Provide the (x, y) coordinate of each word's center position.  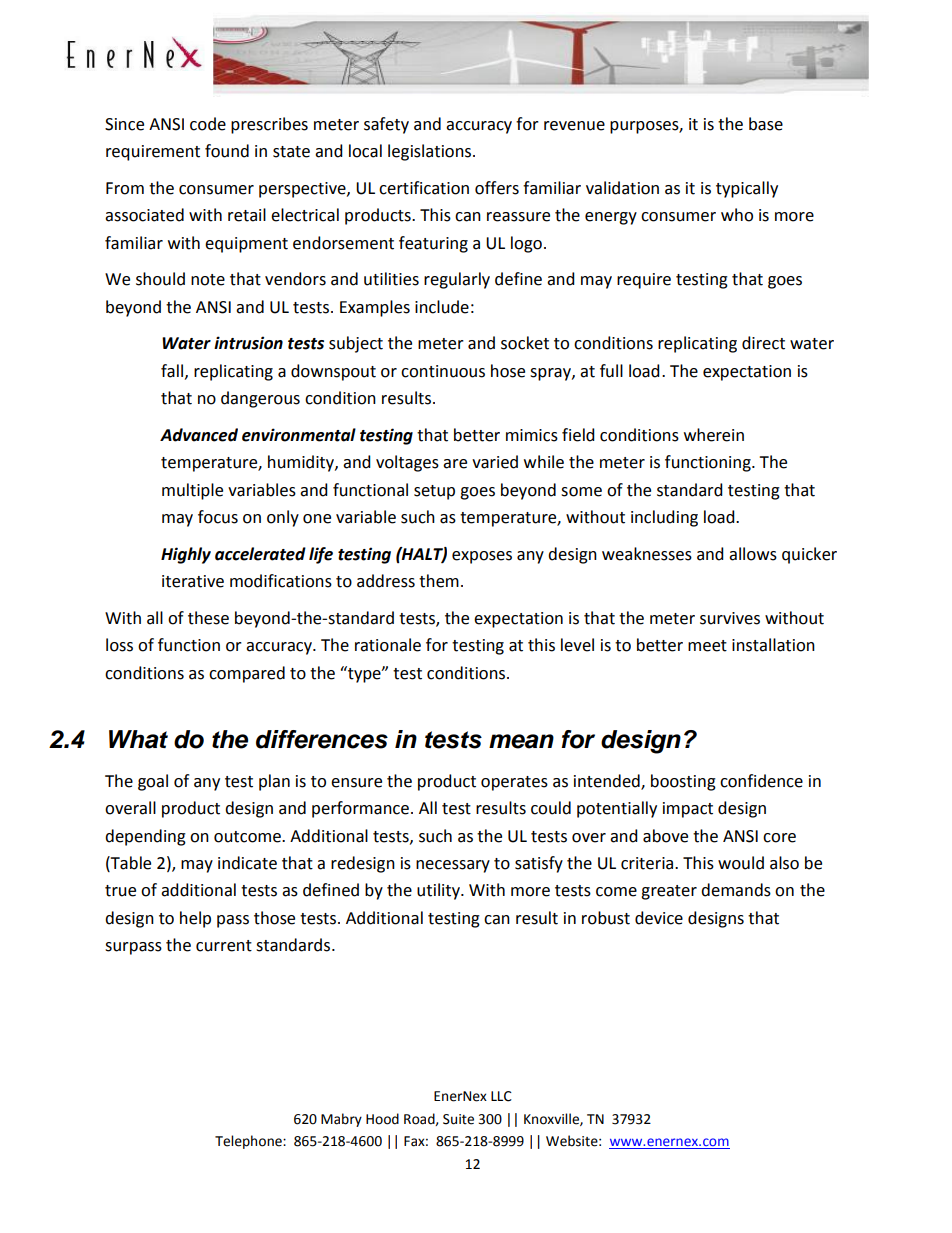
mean (521, 741)
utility (439, 891)
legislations (431, 152)
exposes (482, 557)
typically (747, 189)
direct (763, 343)
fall (172, 371)
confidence (761, 781)
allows (753, 554)
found (227, 151)
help (195, 919)
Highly (186, 555)
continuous (443, 371)
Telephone (249, 1142)
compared (247, 674)
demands (736, 890)
